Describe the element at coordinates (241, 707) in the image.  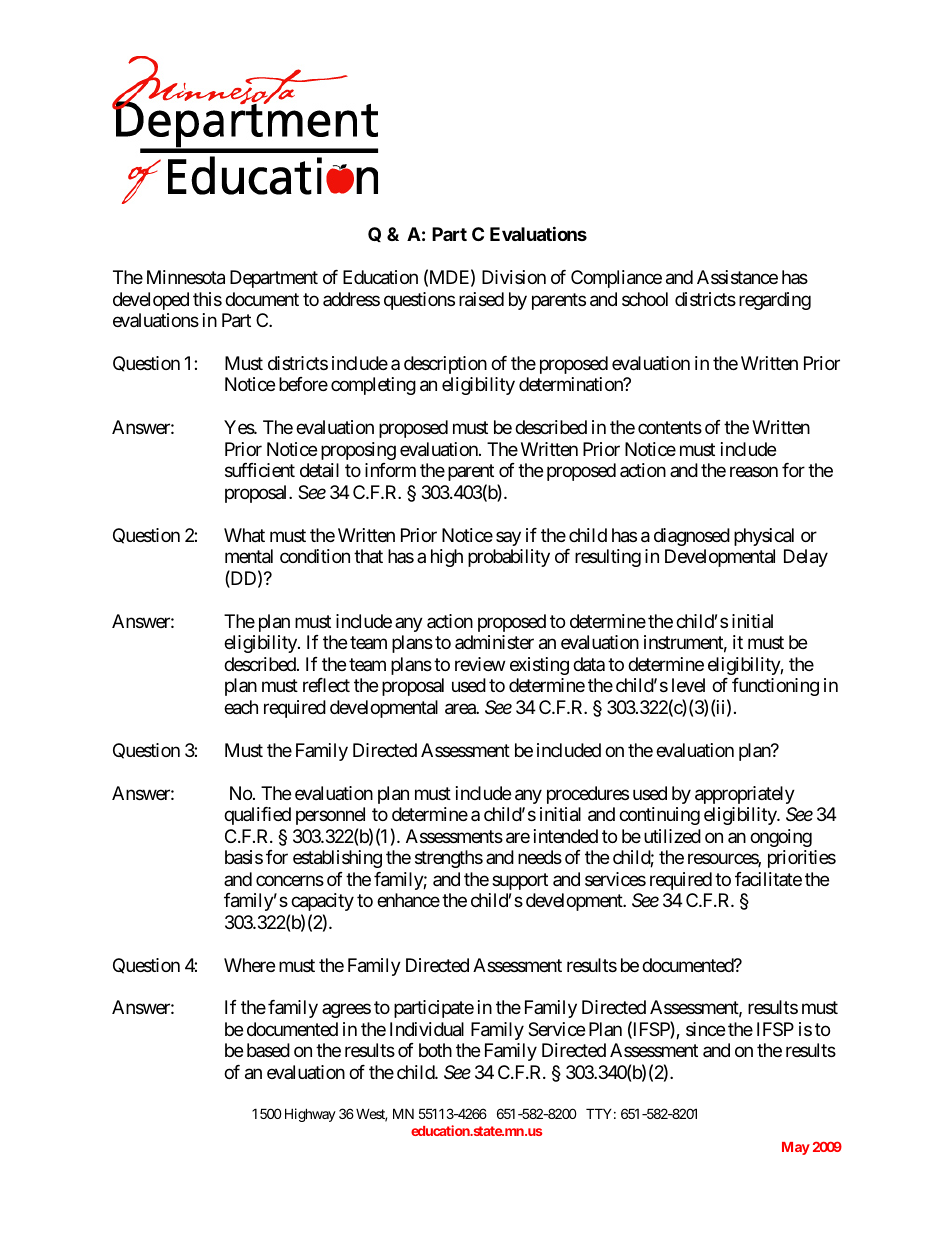
I see `each` at that location.
